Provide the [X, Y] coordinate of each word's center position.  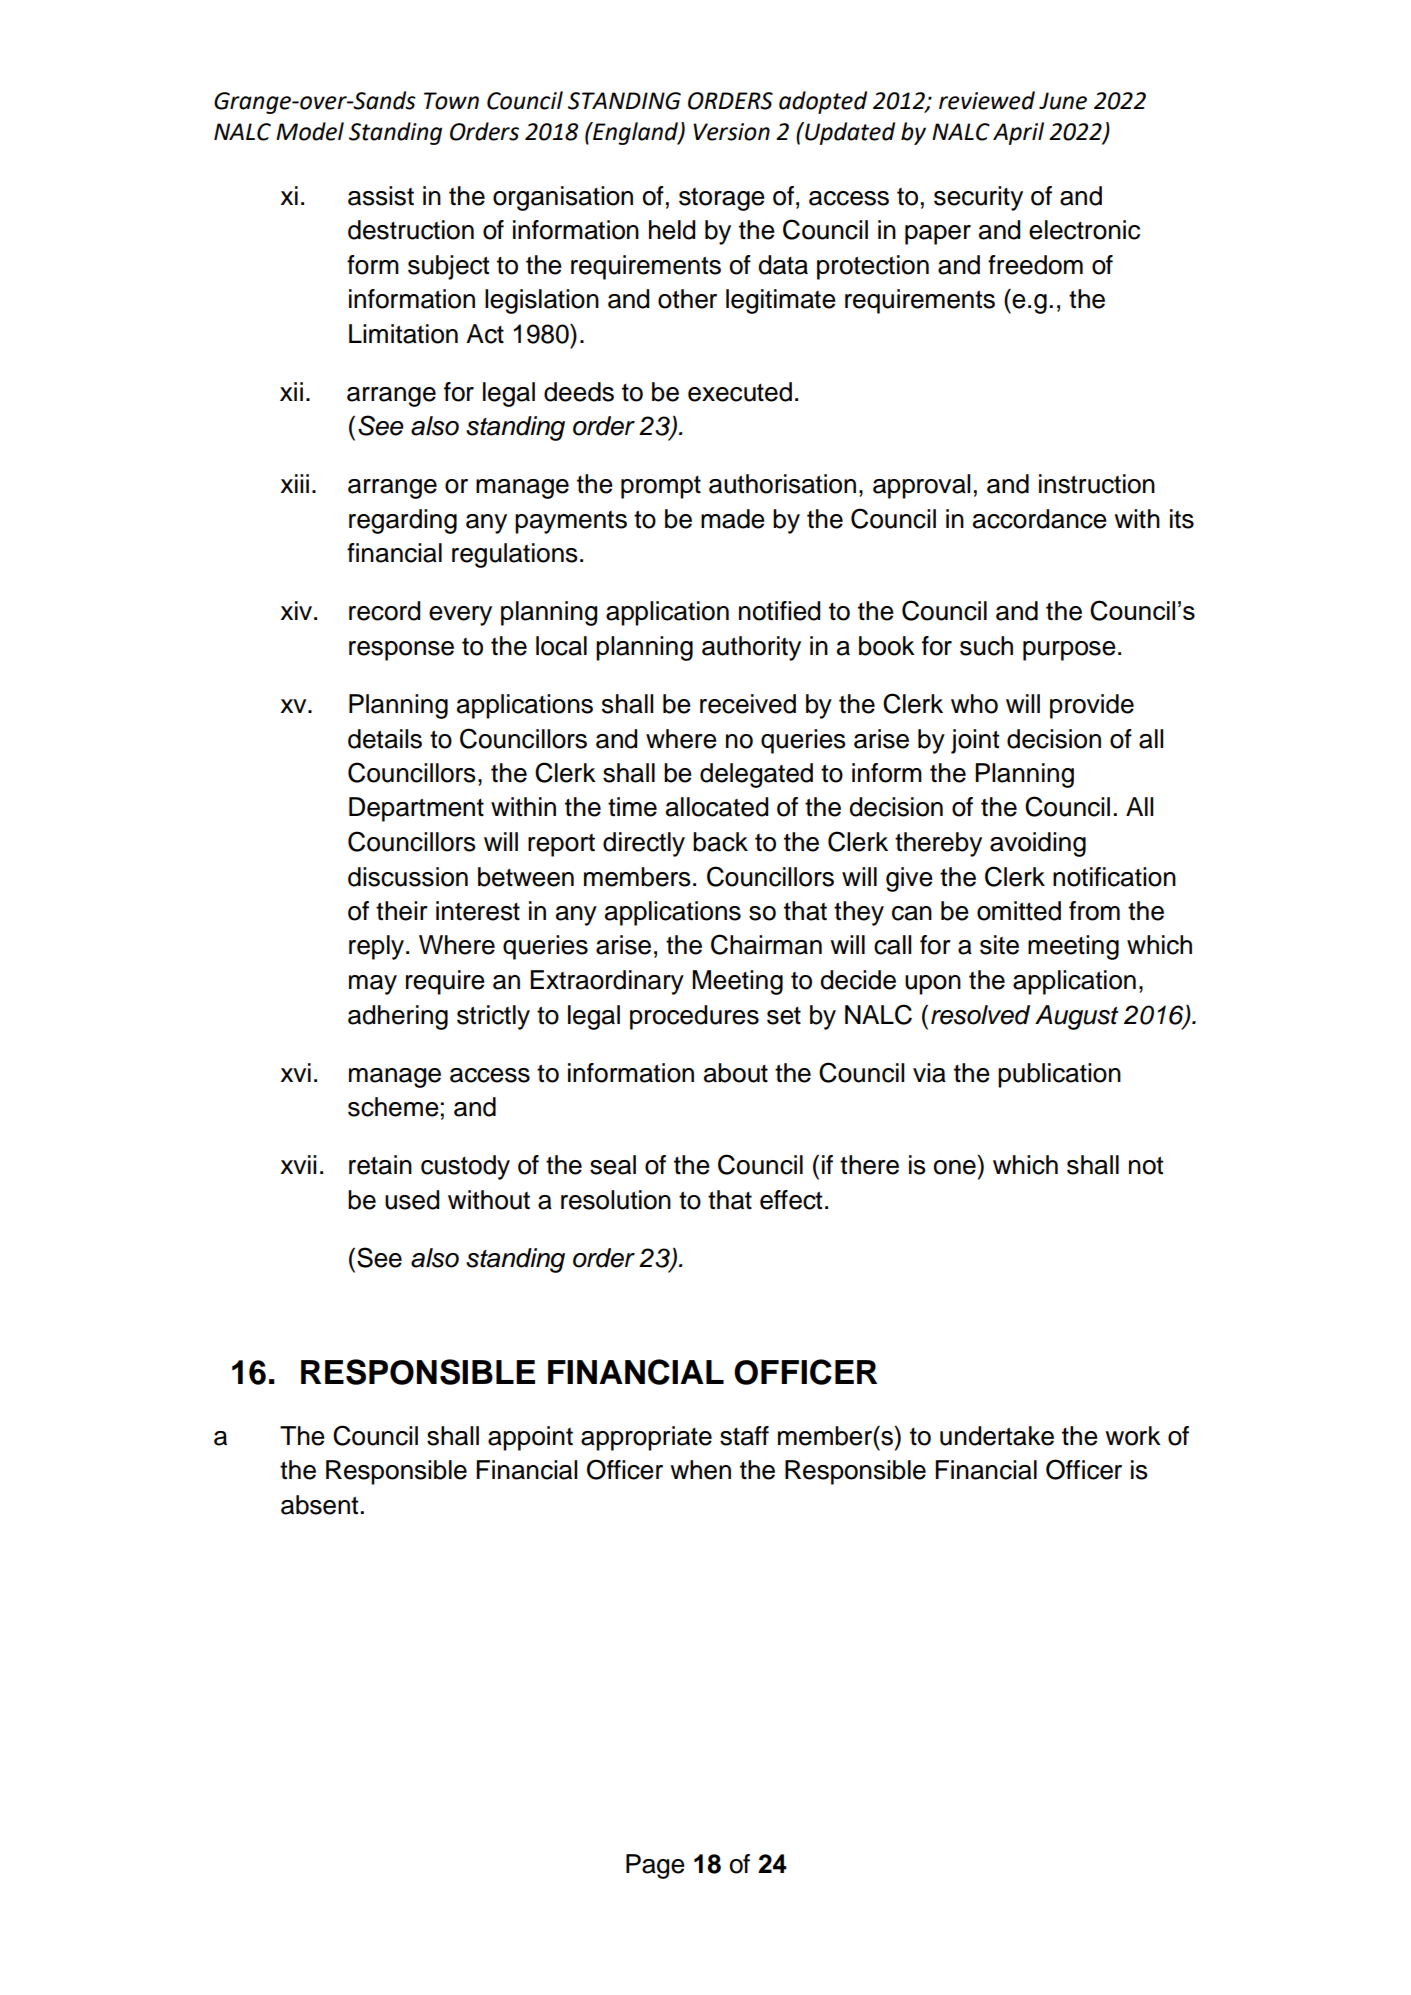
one [955, 1167]
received [748, 704]
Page [655, 1866]
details [385, 739]
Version [731, 132]
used [412, 1200]
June [1063, 101]
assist [381, 196]
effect [791, 1200]
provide [1092, 706]
